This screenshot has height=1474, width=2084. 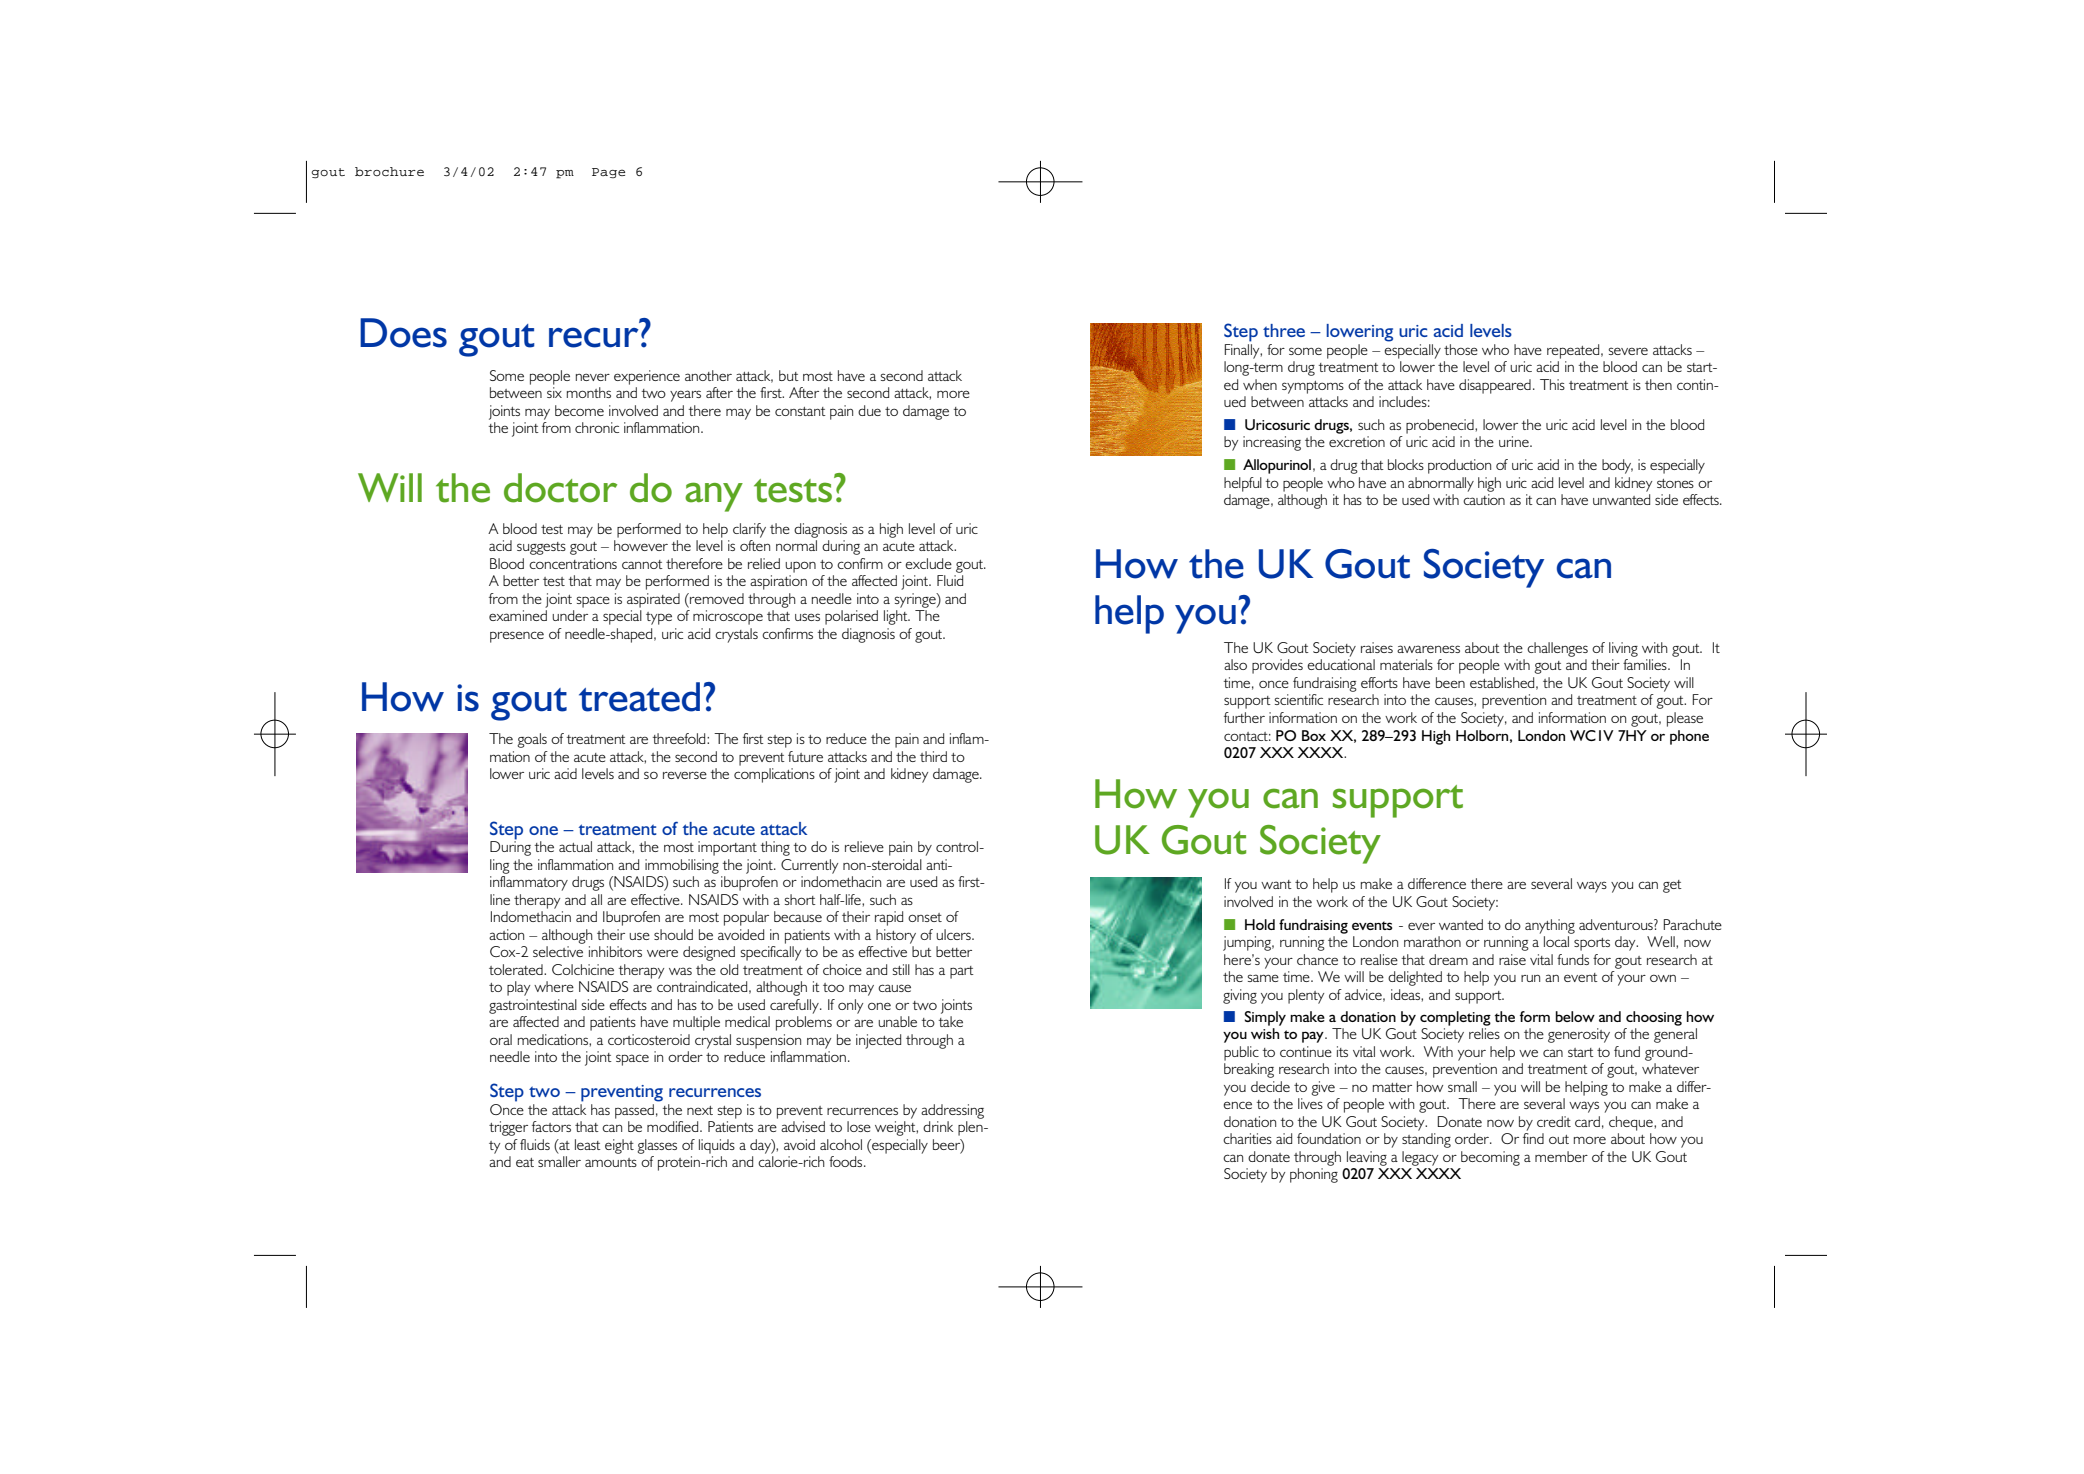 I want to click on chronic, so click(x=597, y=427).
